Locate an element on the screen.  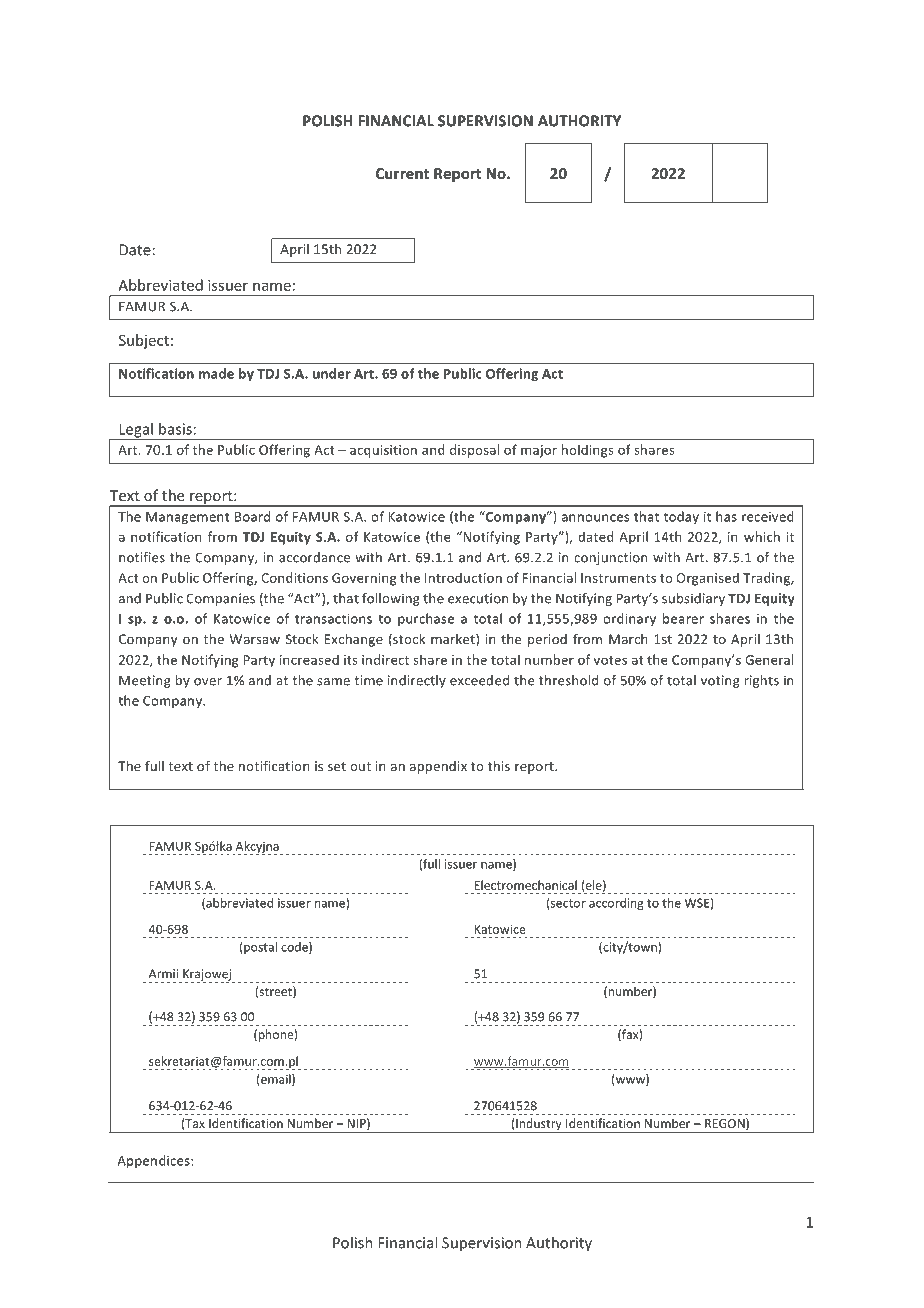
Warsaw is located at coordinates (255, 639).
